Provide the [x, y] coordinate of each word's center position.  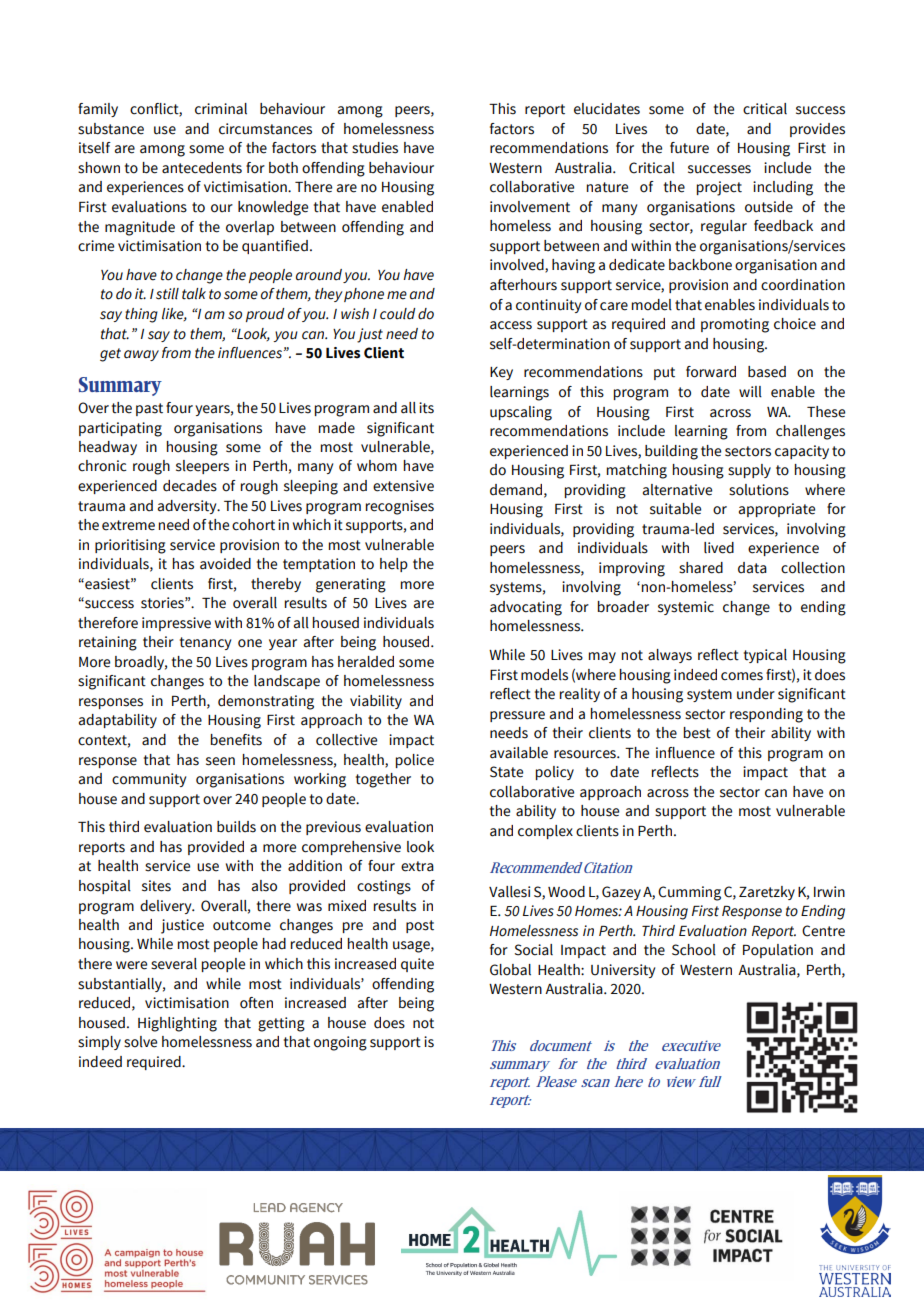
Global [510, 970]
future [689, 148]
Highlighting [177, 1024]
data [752, 568]
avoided [225, 564]
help [394, 565]
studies [375, 148]
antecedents [202, 168]
